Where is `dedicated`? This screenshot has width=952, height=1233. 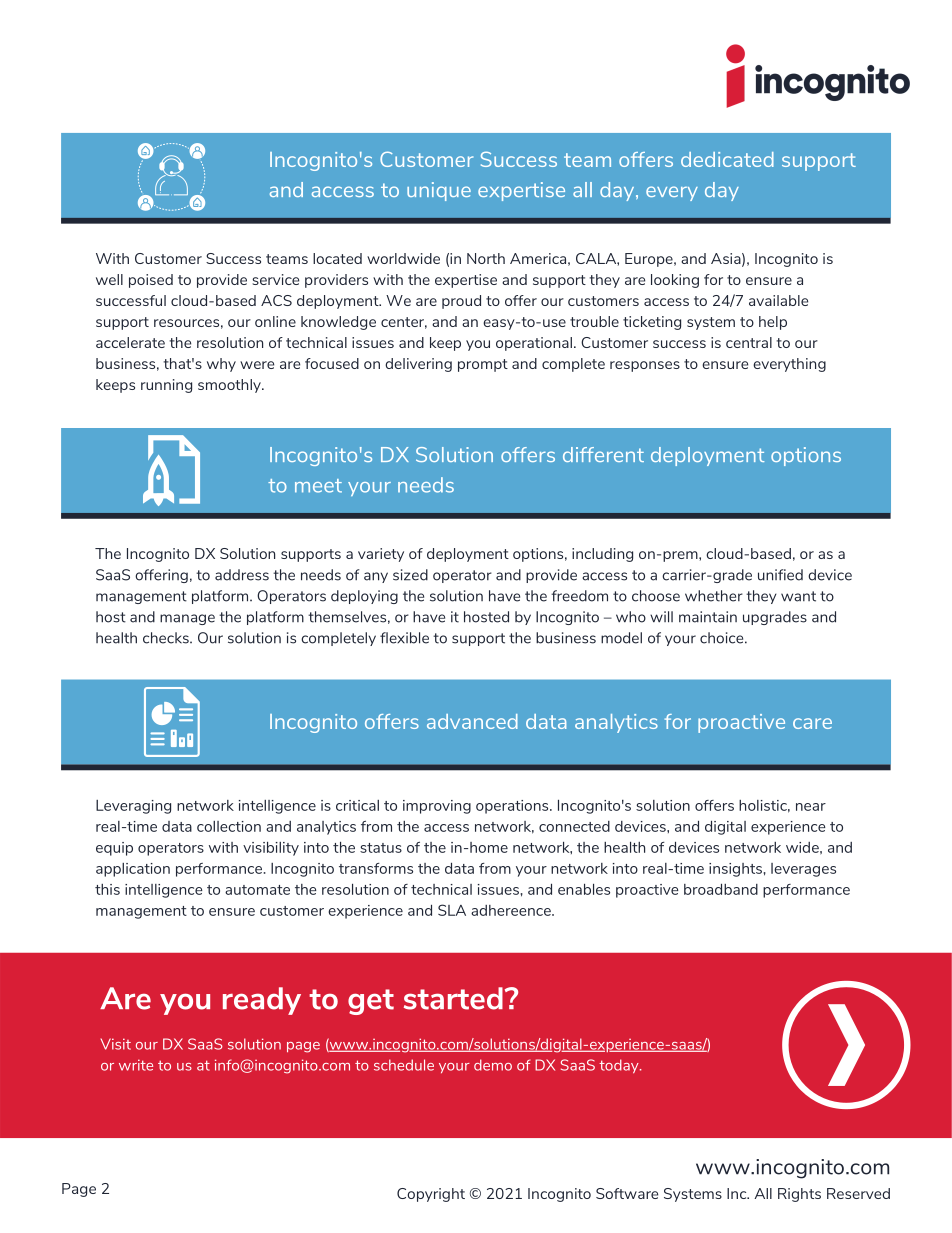
dedicated is located at coordinates (727, 159).
